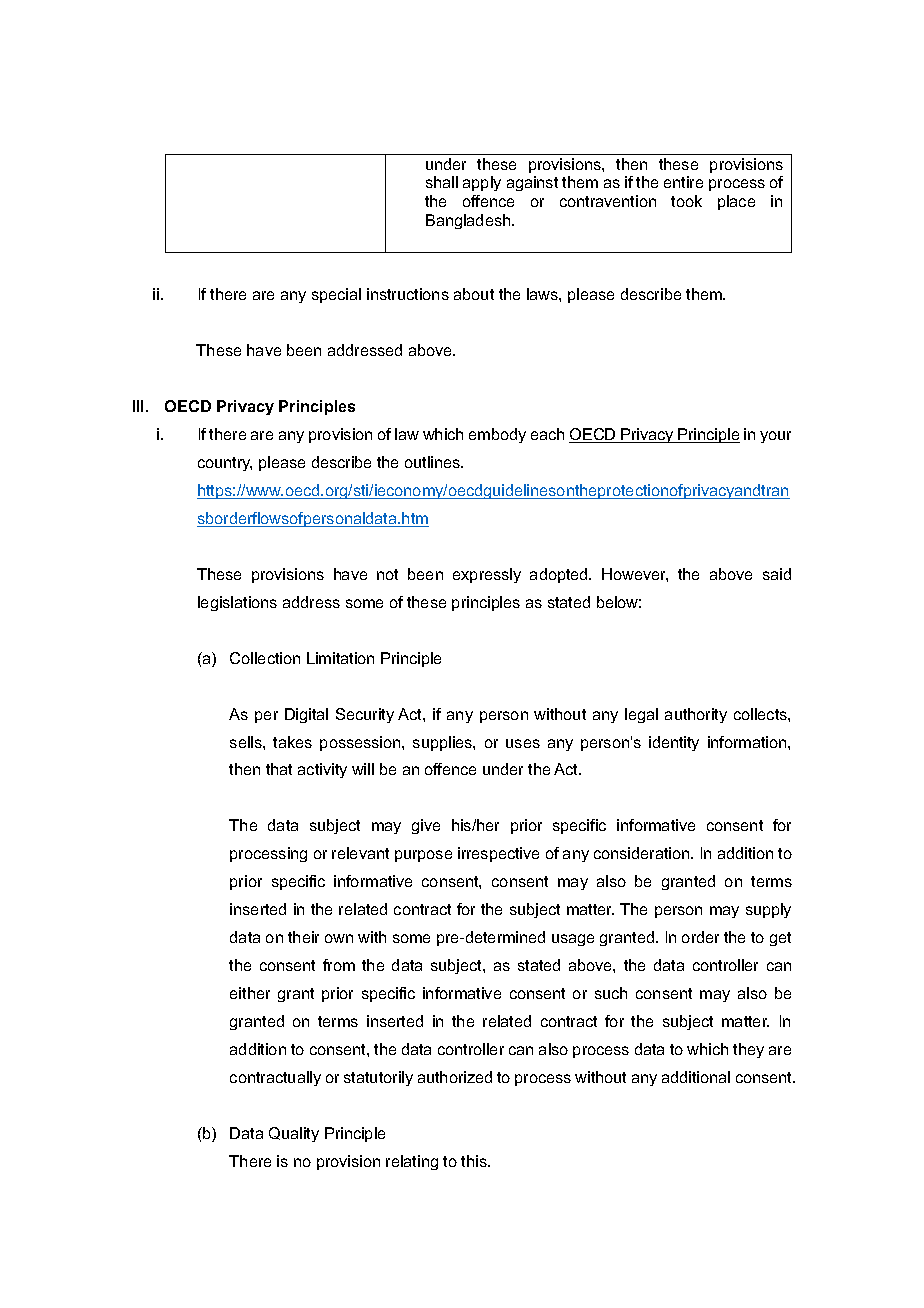  What do you see at coordinates (635, 575) in the screenshot?
I see `However` at bounding box center [635, 575].
